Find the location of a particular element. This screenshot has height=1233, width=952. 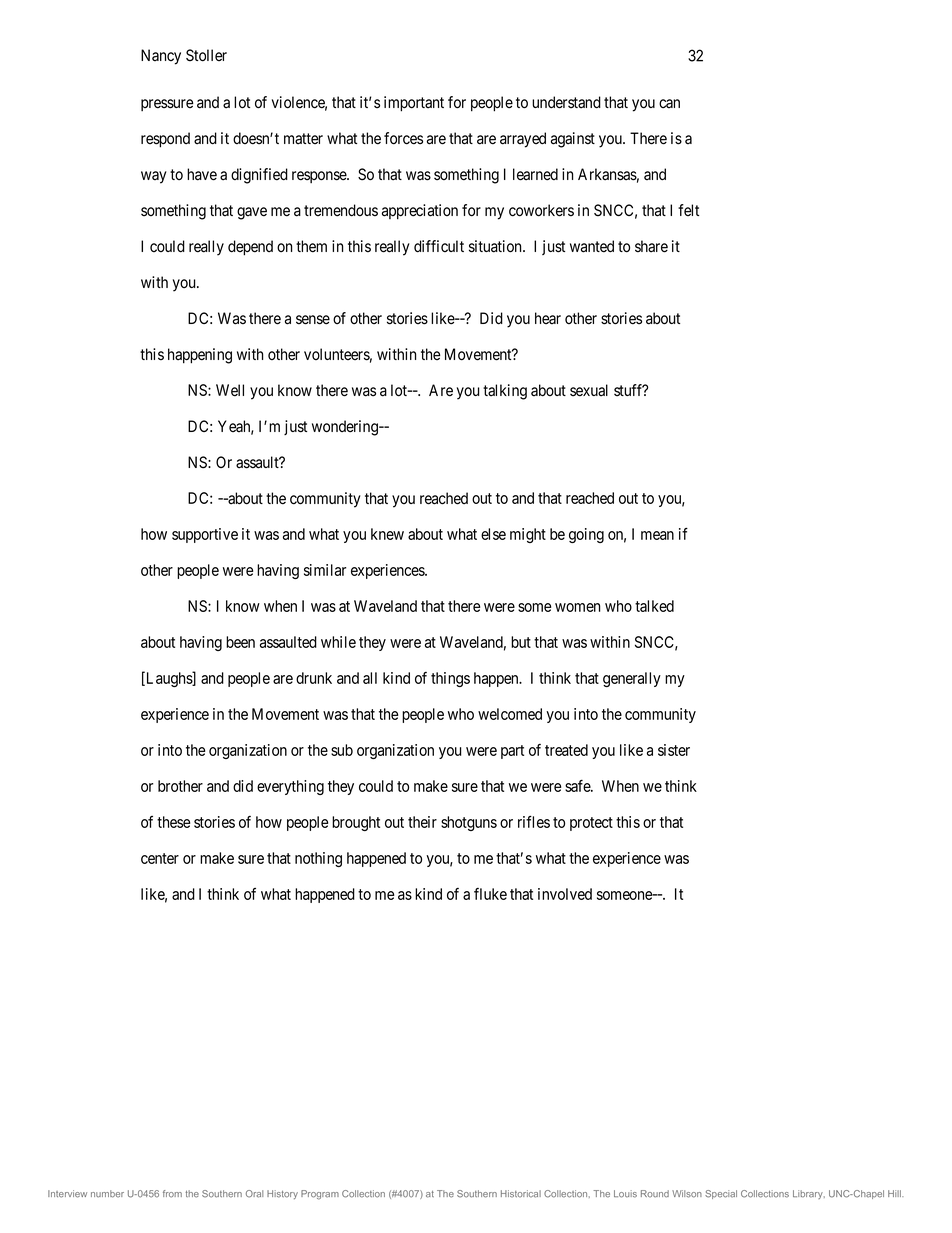

been is located at coordinates (240, 642).
